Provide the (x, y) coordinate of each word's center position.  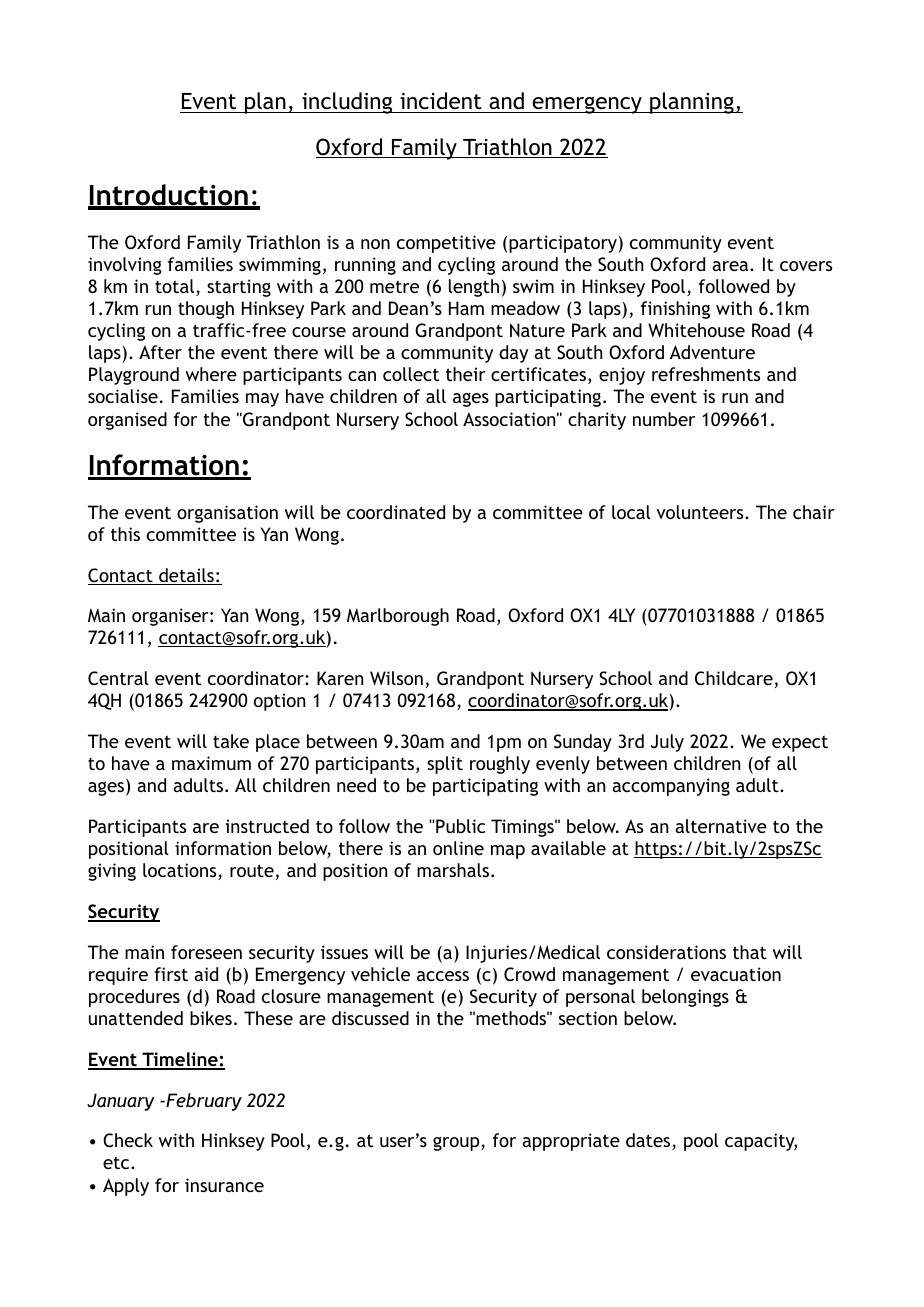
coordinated (396, 512)
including (347, 103)
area (730, 266)
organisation (227, 514)
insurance (224, 1185)
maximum (211, 763)
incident (441, 101)
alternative (721, 826)
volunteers (700, 512)
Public (459, 826)
